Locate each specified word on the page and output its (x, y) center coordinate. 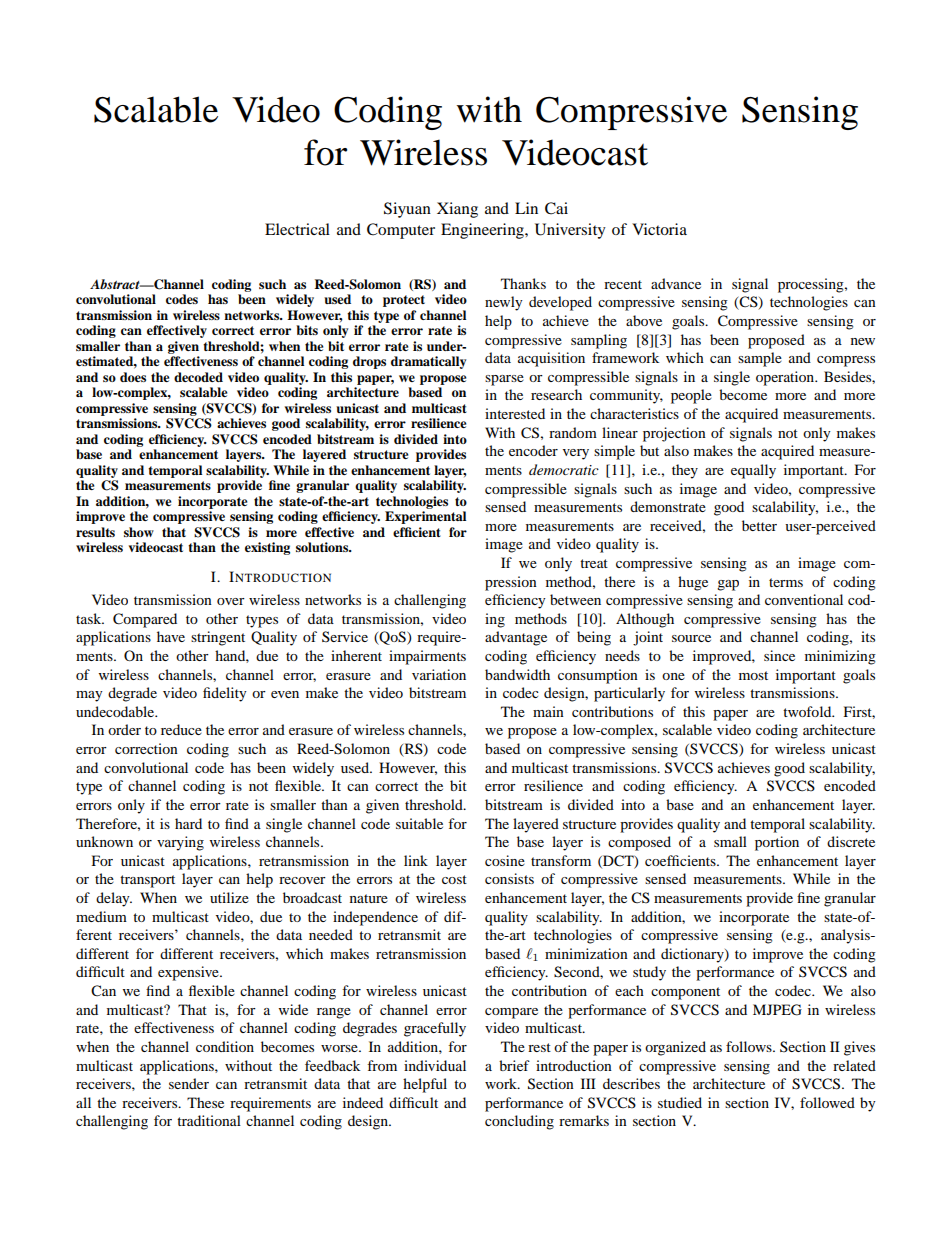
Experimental (425, 517)
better (759, 525)
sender (189, 1083)
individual (435, 1065)
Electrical (297, 229)
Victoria (659, 229)
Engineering (483, 231)
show (139, 532)
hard (188, 823)
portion (777, 843)
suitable (419, 823)
